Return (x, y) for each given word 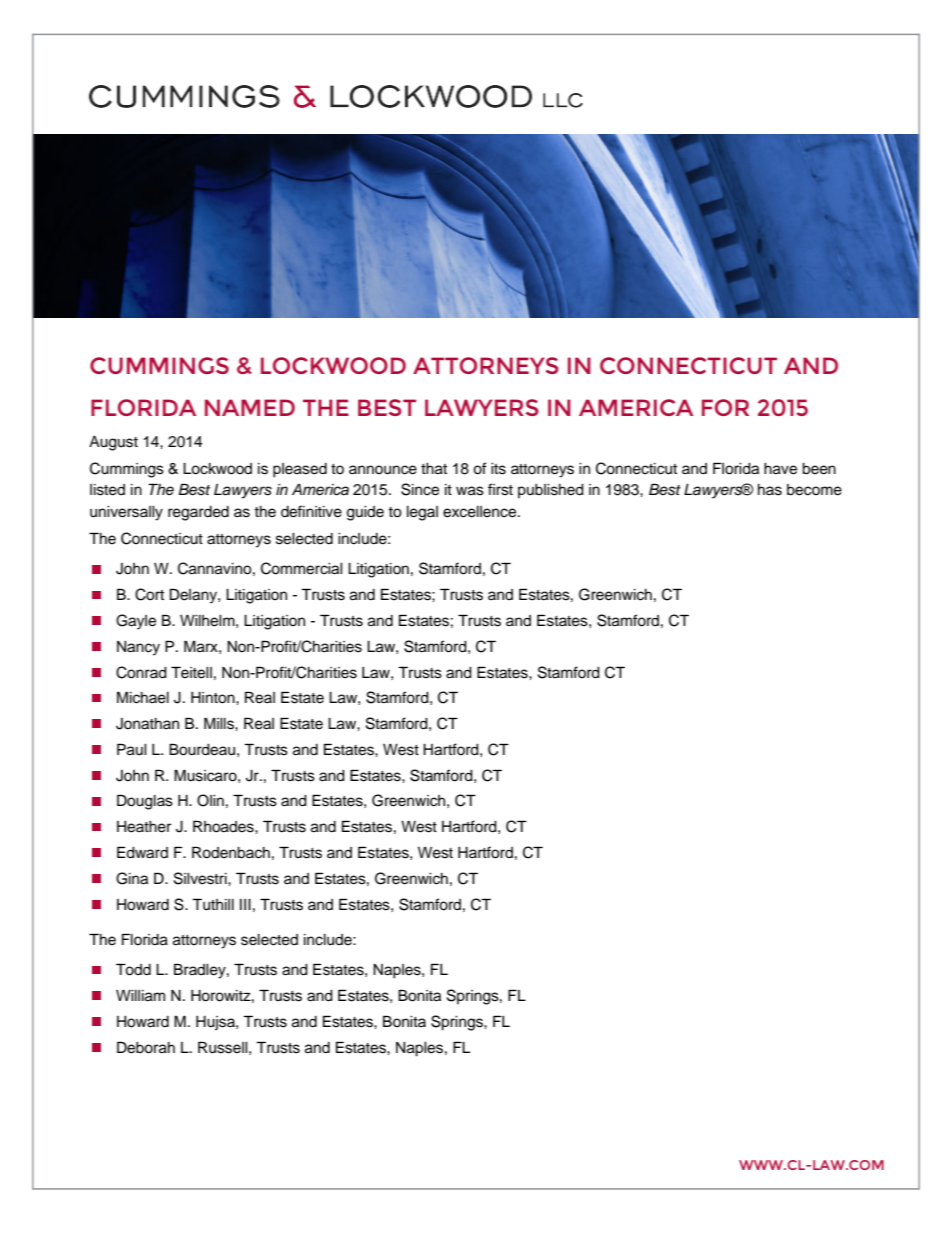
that (434, 469)
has (770, 490)
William (140, 996)
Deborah (146, 1047)
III (245, 904)
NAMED (250, 407)
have (780, 469)
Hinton (214, 698)
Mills (220, 723)
